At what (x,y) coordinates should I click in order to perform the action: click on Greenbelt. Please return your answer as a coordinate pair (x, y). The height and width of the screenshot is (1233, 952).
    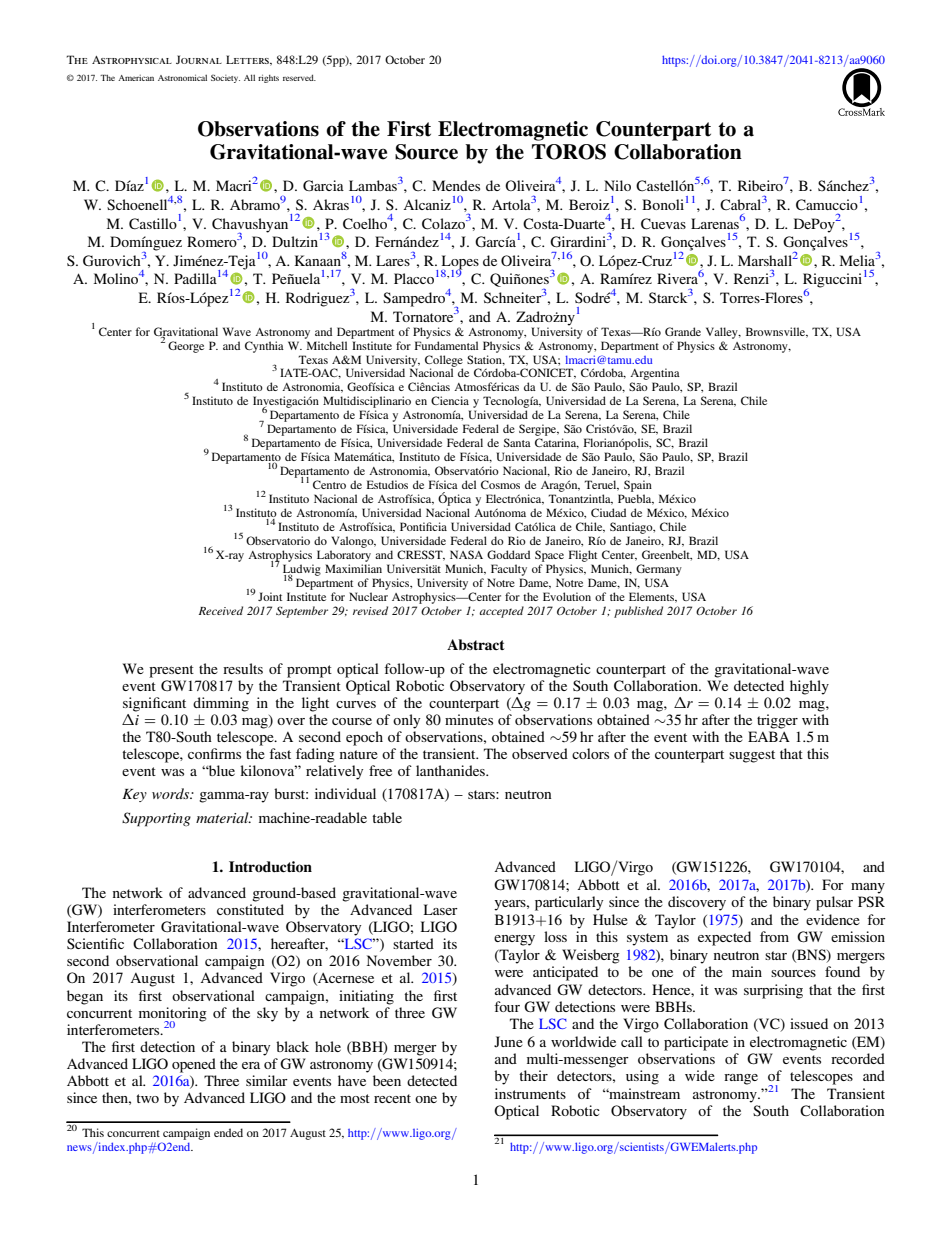
    Looking at the image, I should click on (667, 555).
